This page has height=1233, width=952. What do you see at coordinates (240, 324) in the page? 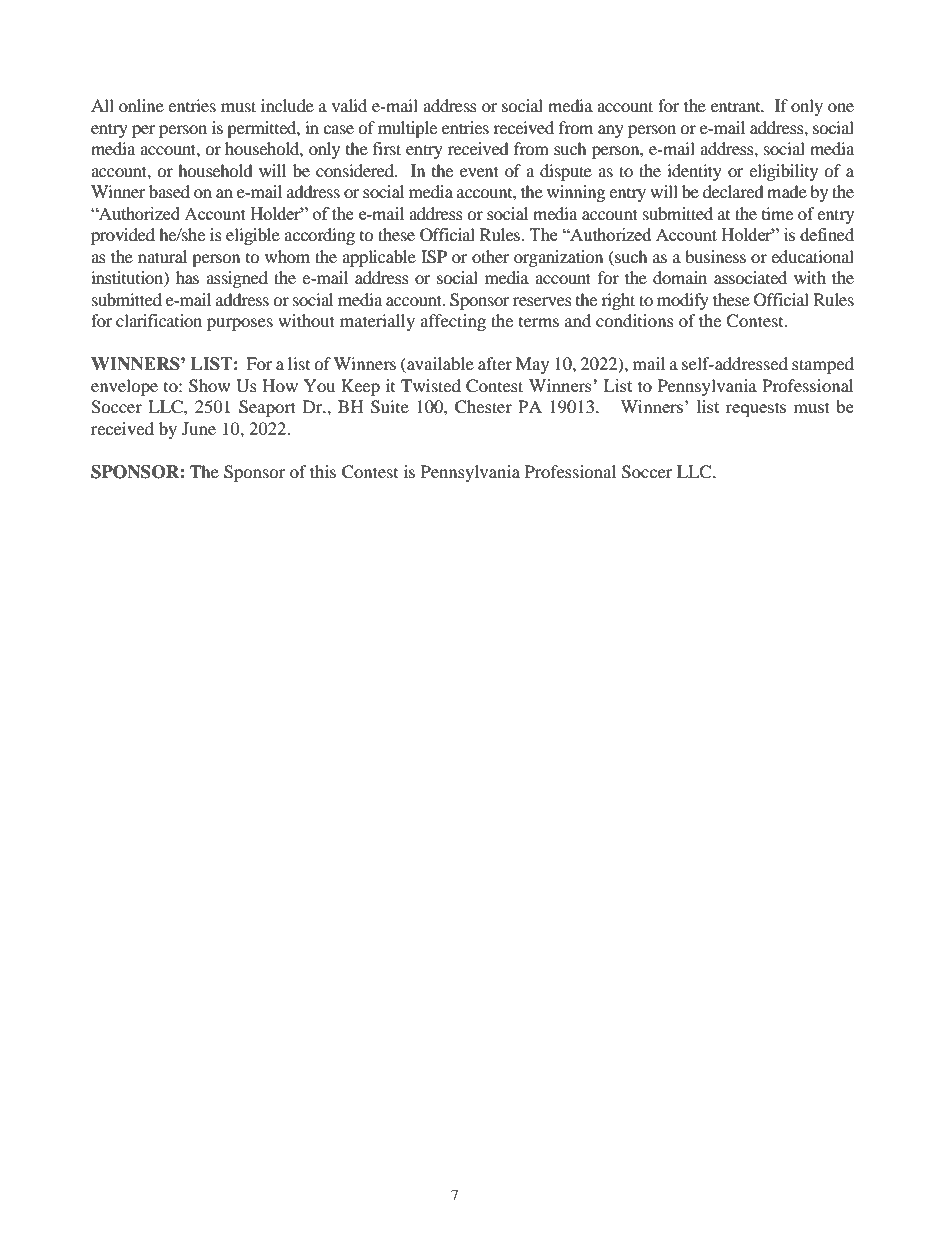
I see `purposes` at bounding box center [240, 324].
